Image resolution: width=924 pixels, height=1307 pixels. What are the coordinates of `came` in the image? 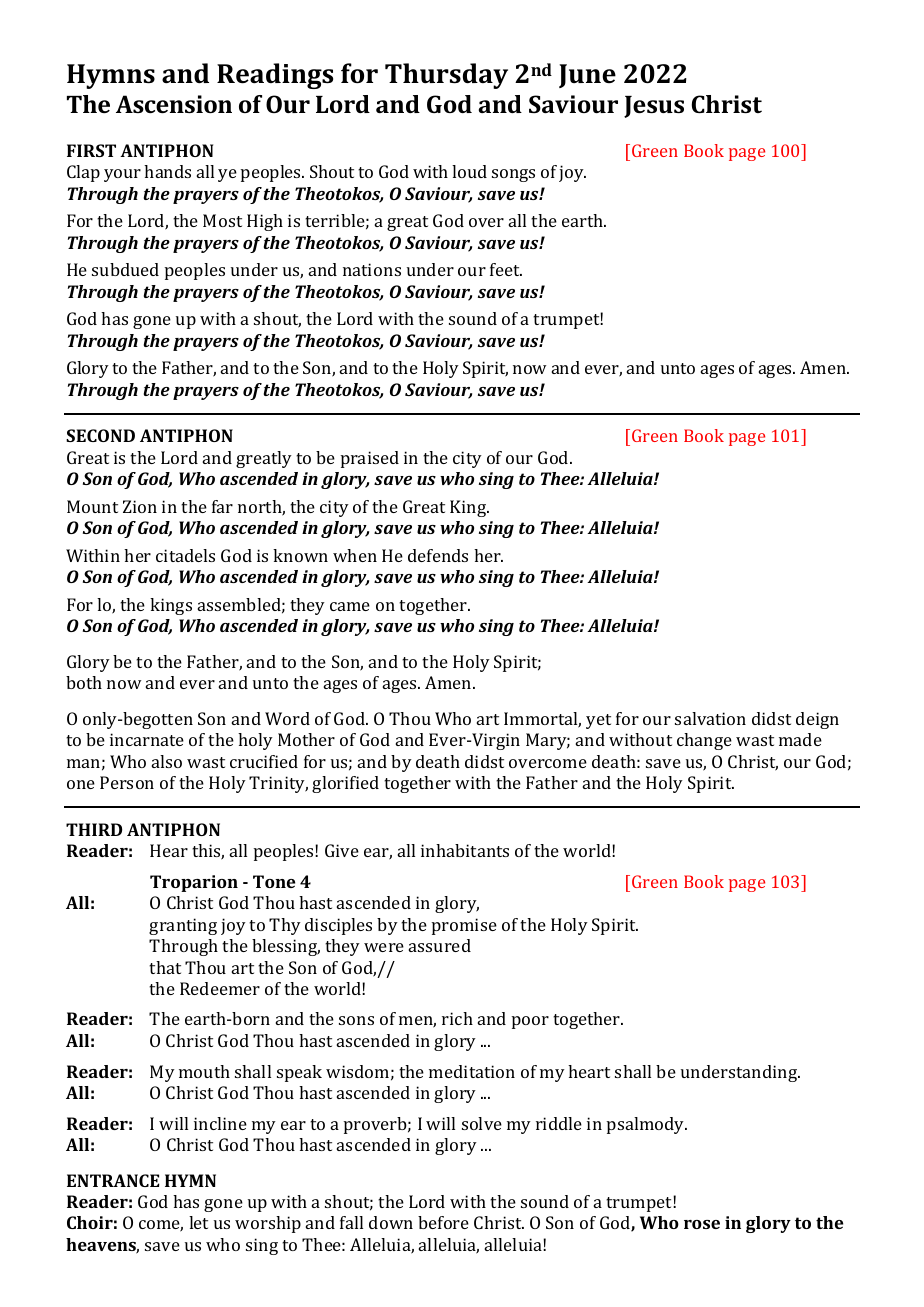 It's located at (350, 606).
